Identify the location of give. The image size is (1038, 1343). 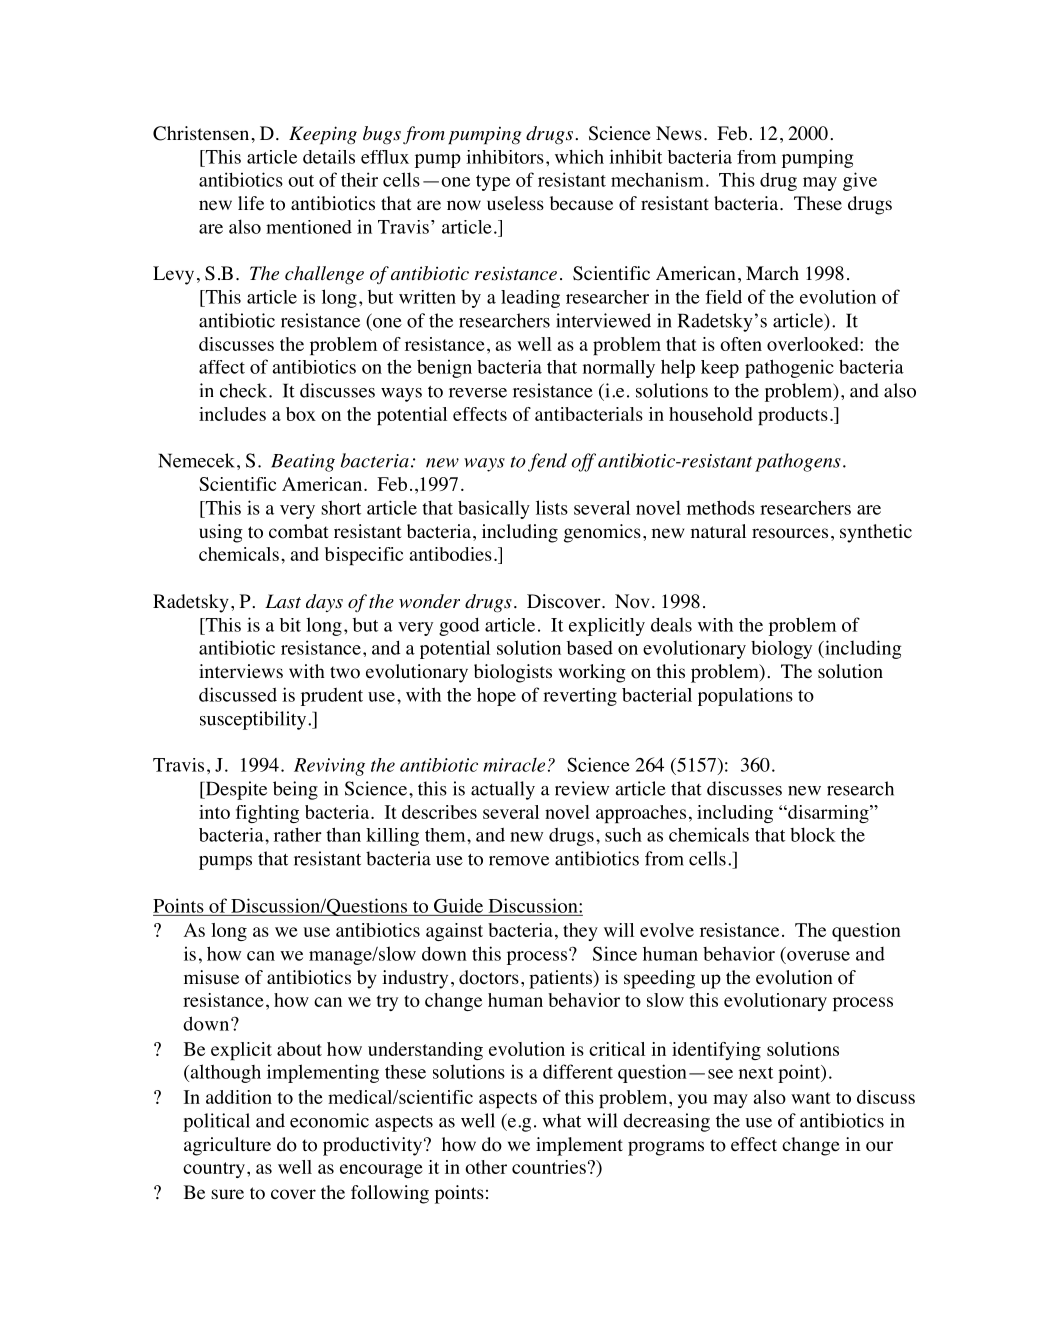
(860, 181).
